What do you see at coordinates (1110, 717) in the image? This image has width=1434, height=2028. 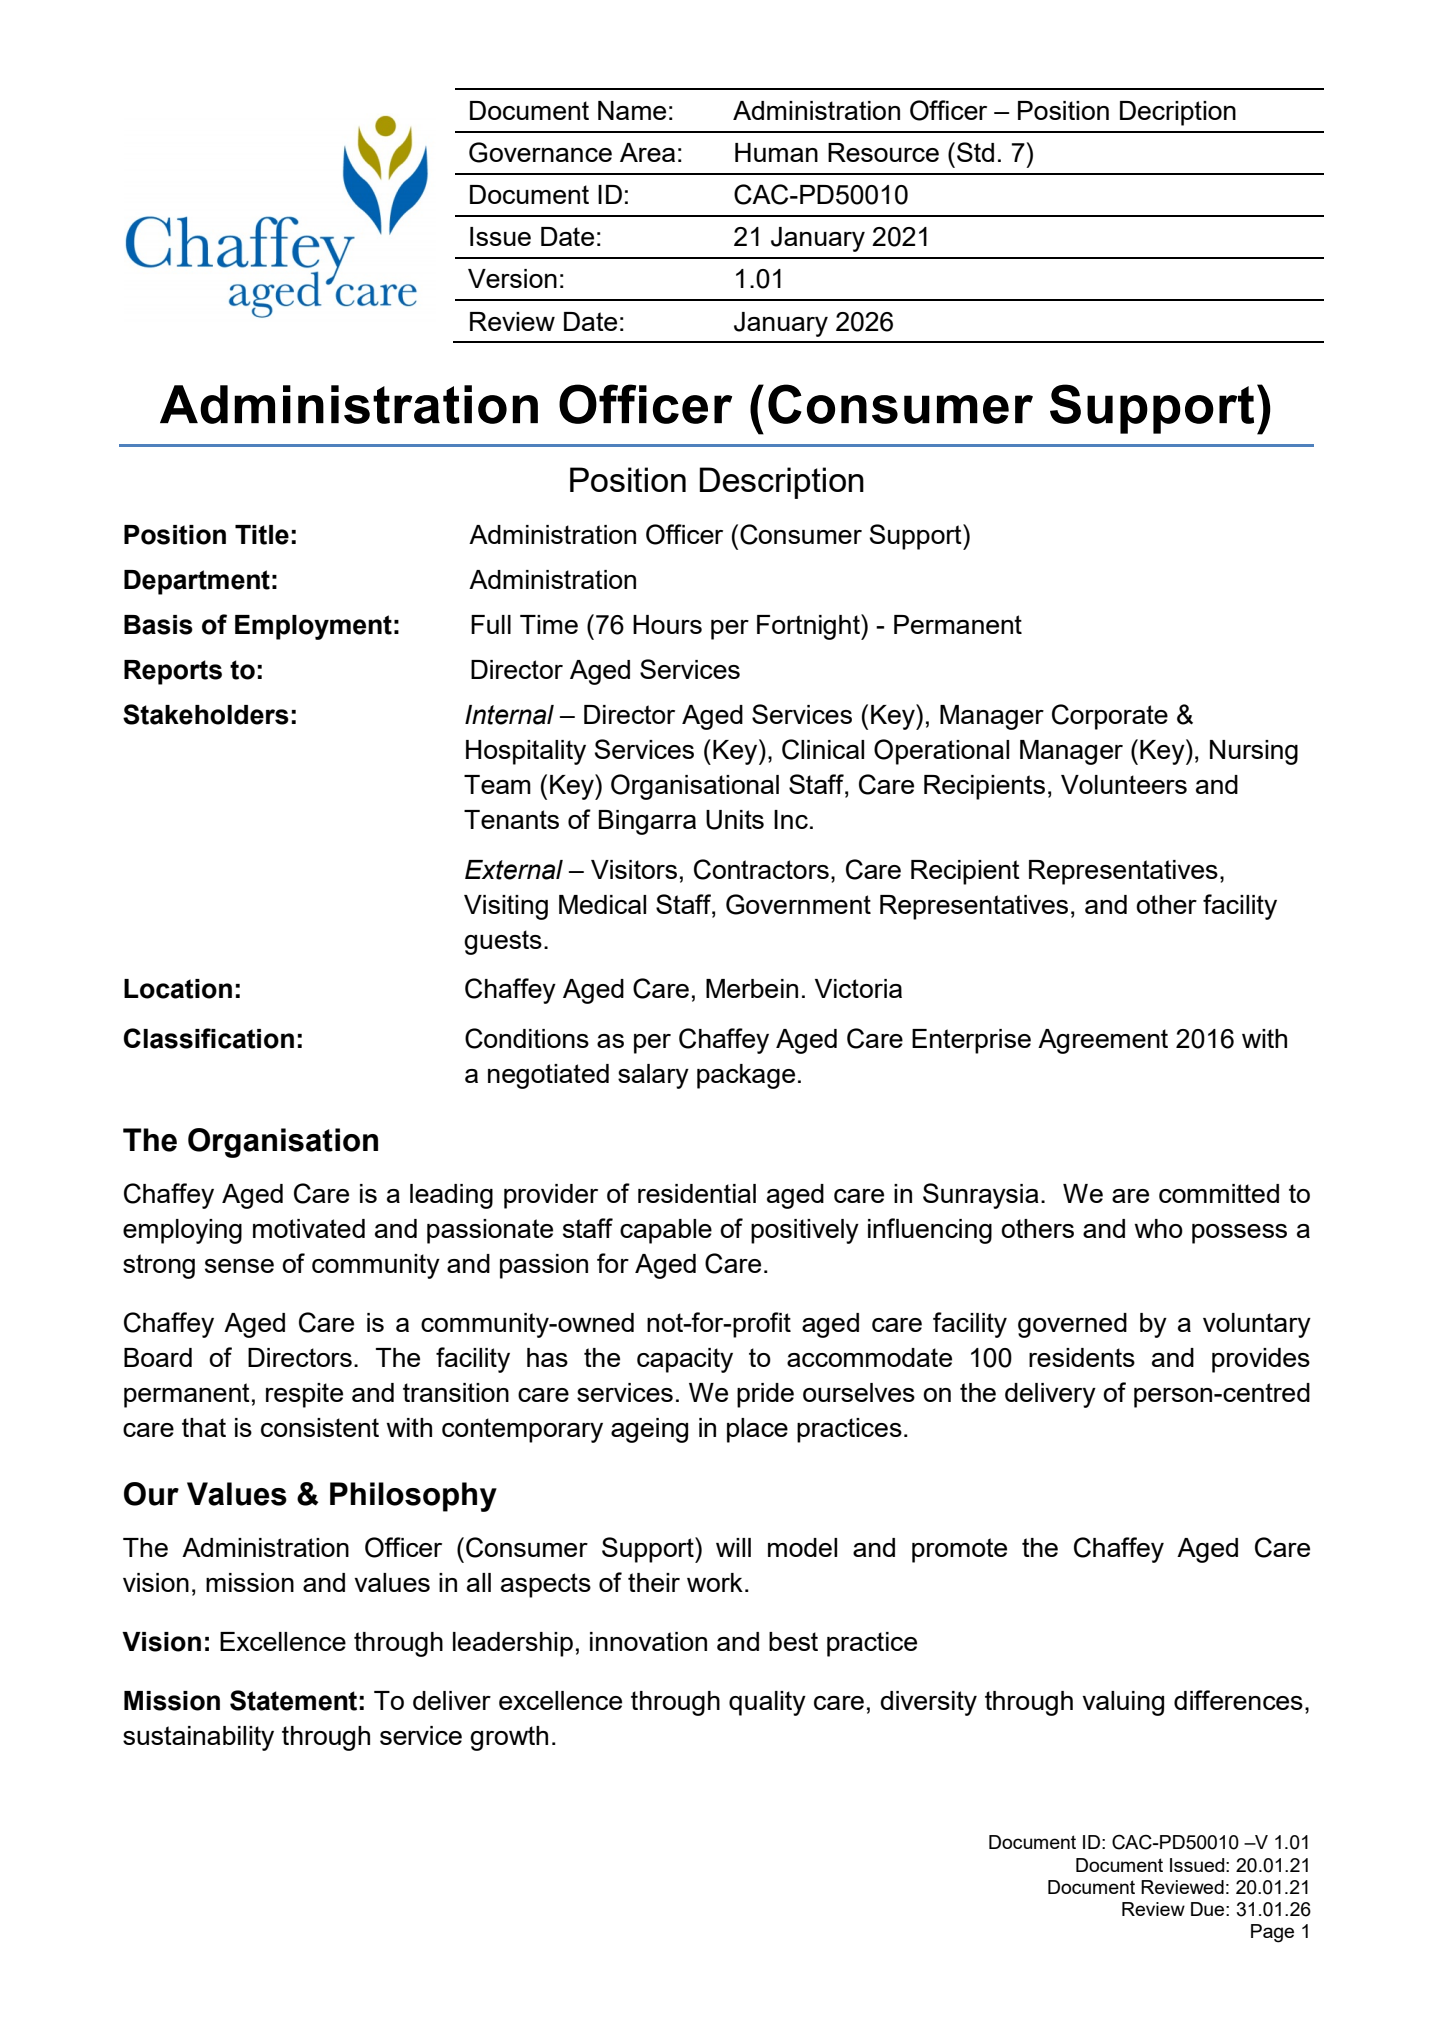 I see `Corporate` at bounding box center [1110, 717].
